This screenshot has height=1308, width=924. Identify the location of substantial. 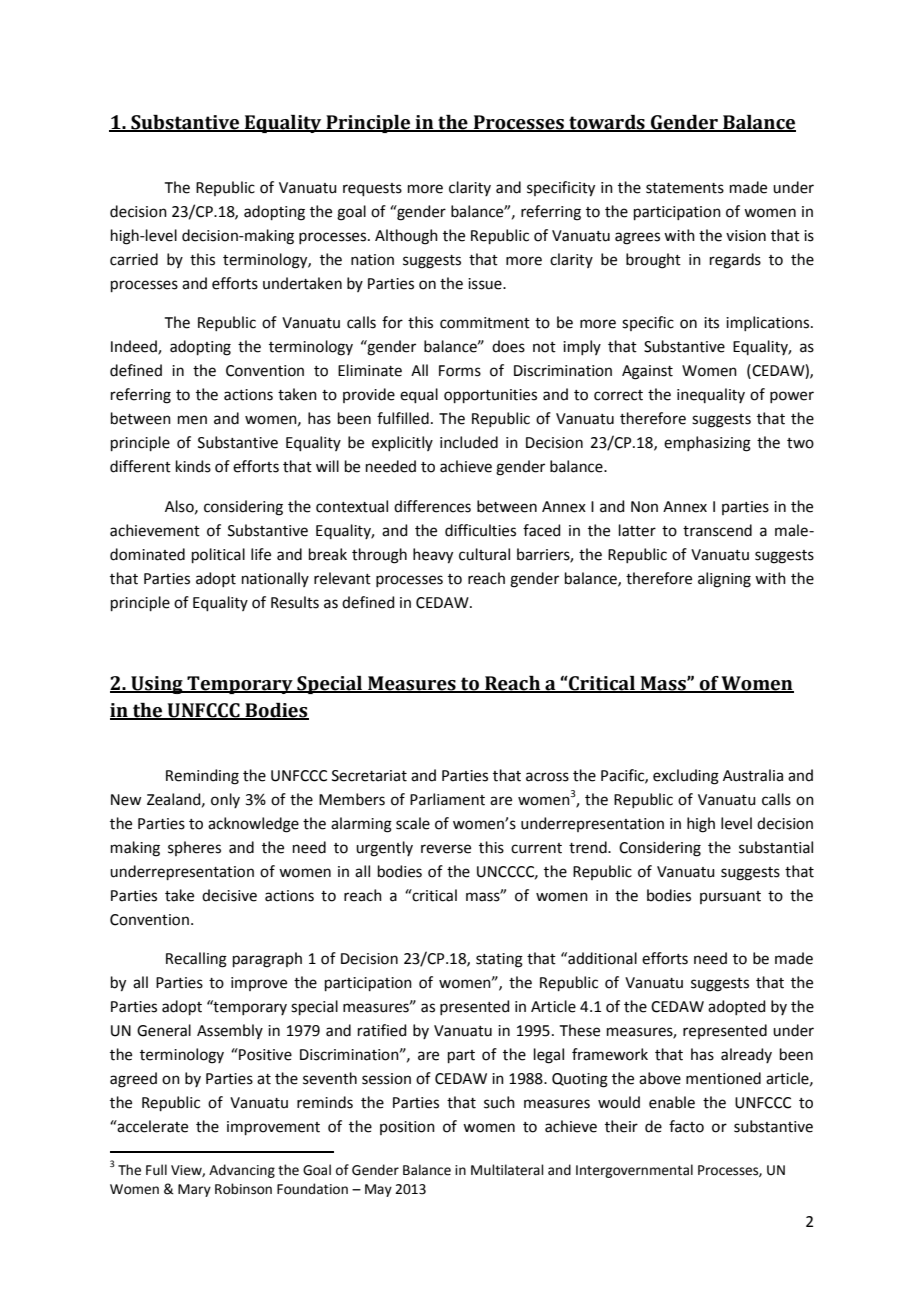
(776, 847).
